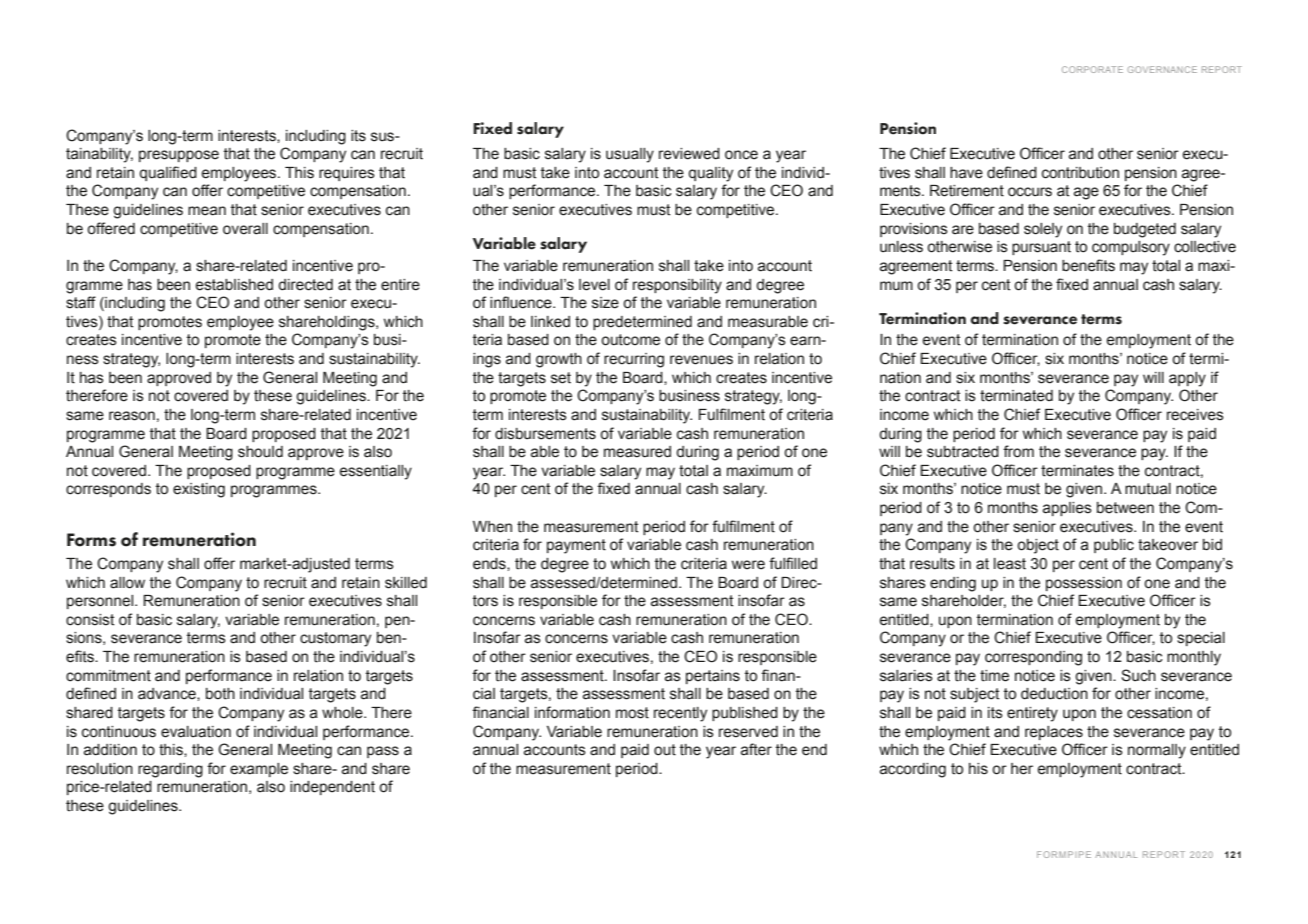 This page has height=924, width=1308. What do you see at coordinates (335, 639) in the page?
I see `customary` at bounding box center [335, 639].
